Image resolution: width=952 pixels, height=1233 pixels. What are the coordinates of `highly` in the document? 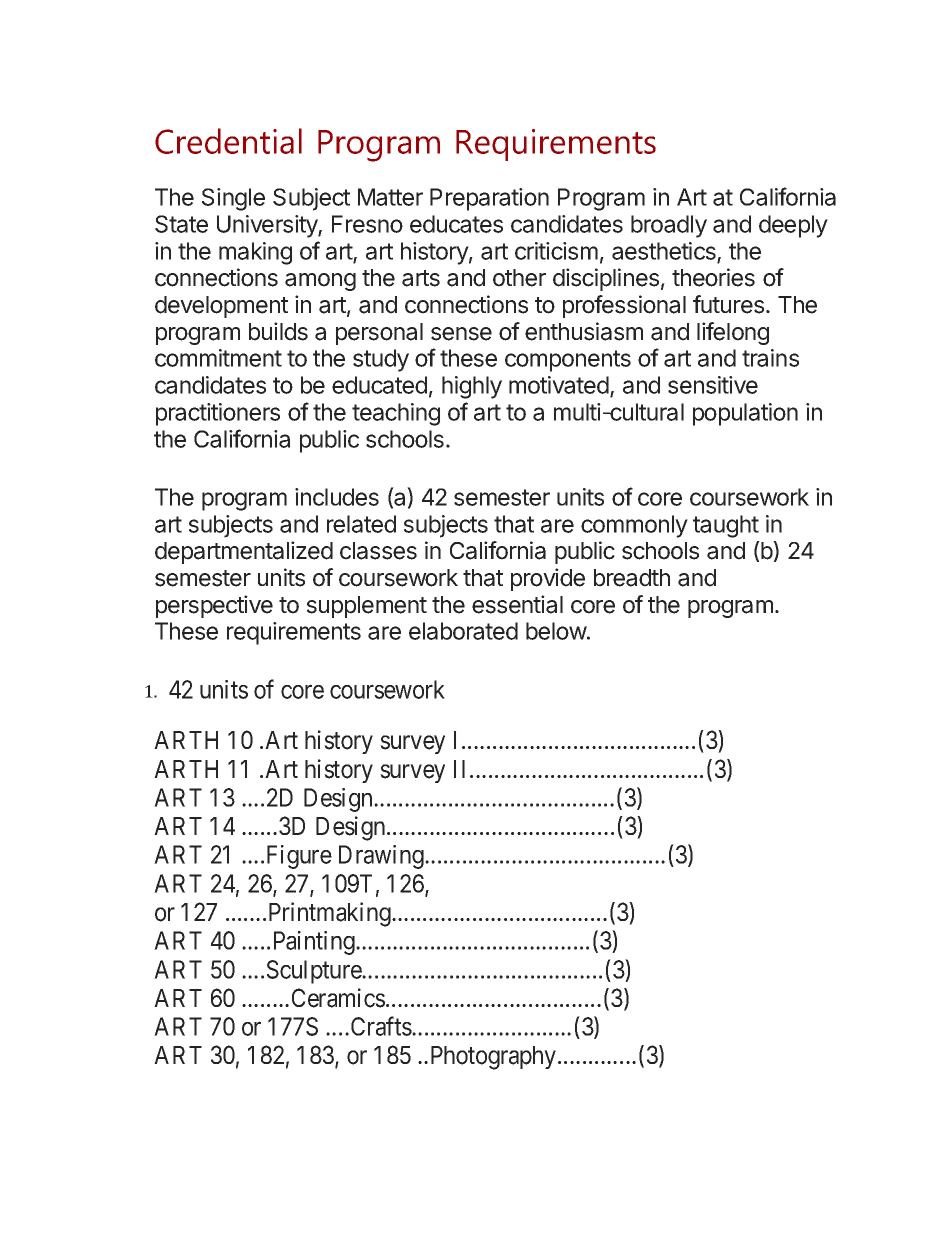 It's located at (472, 387).
